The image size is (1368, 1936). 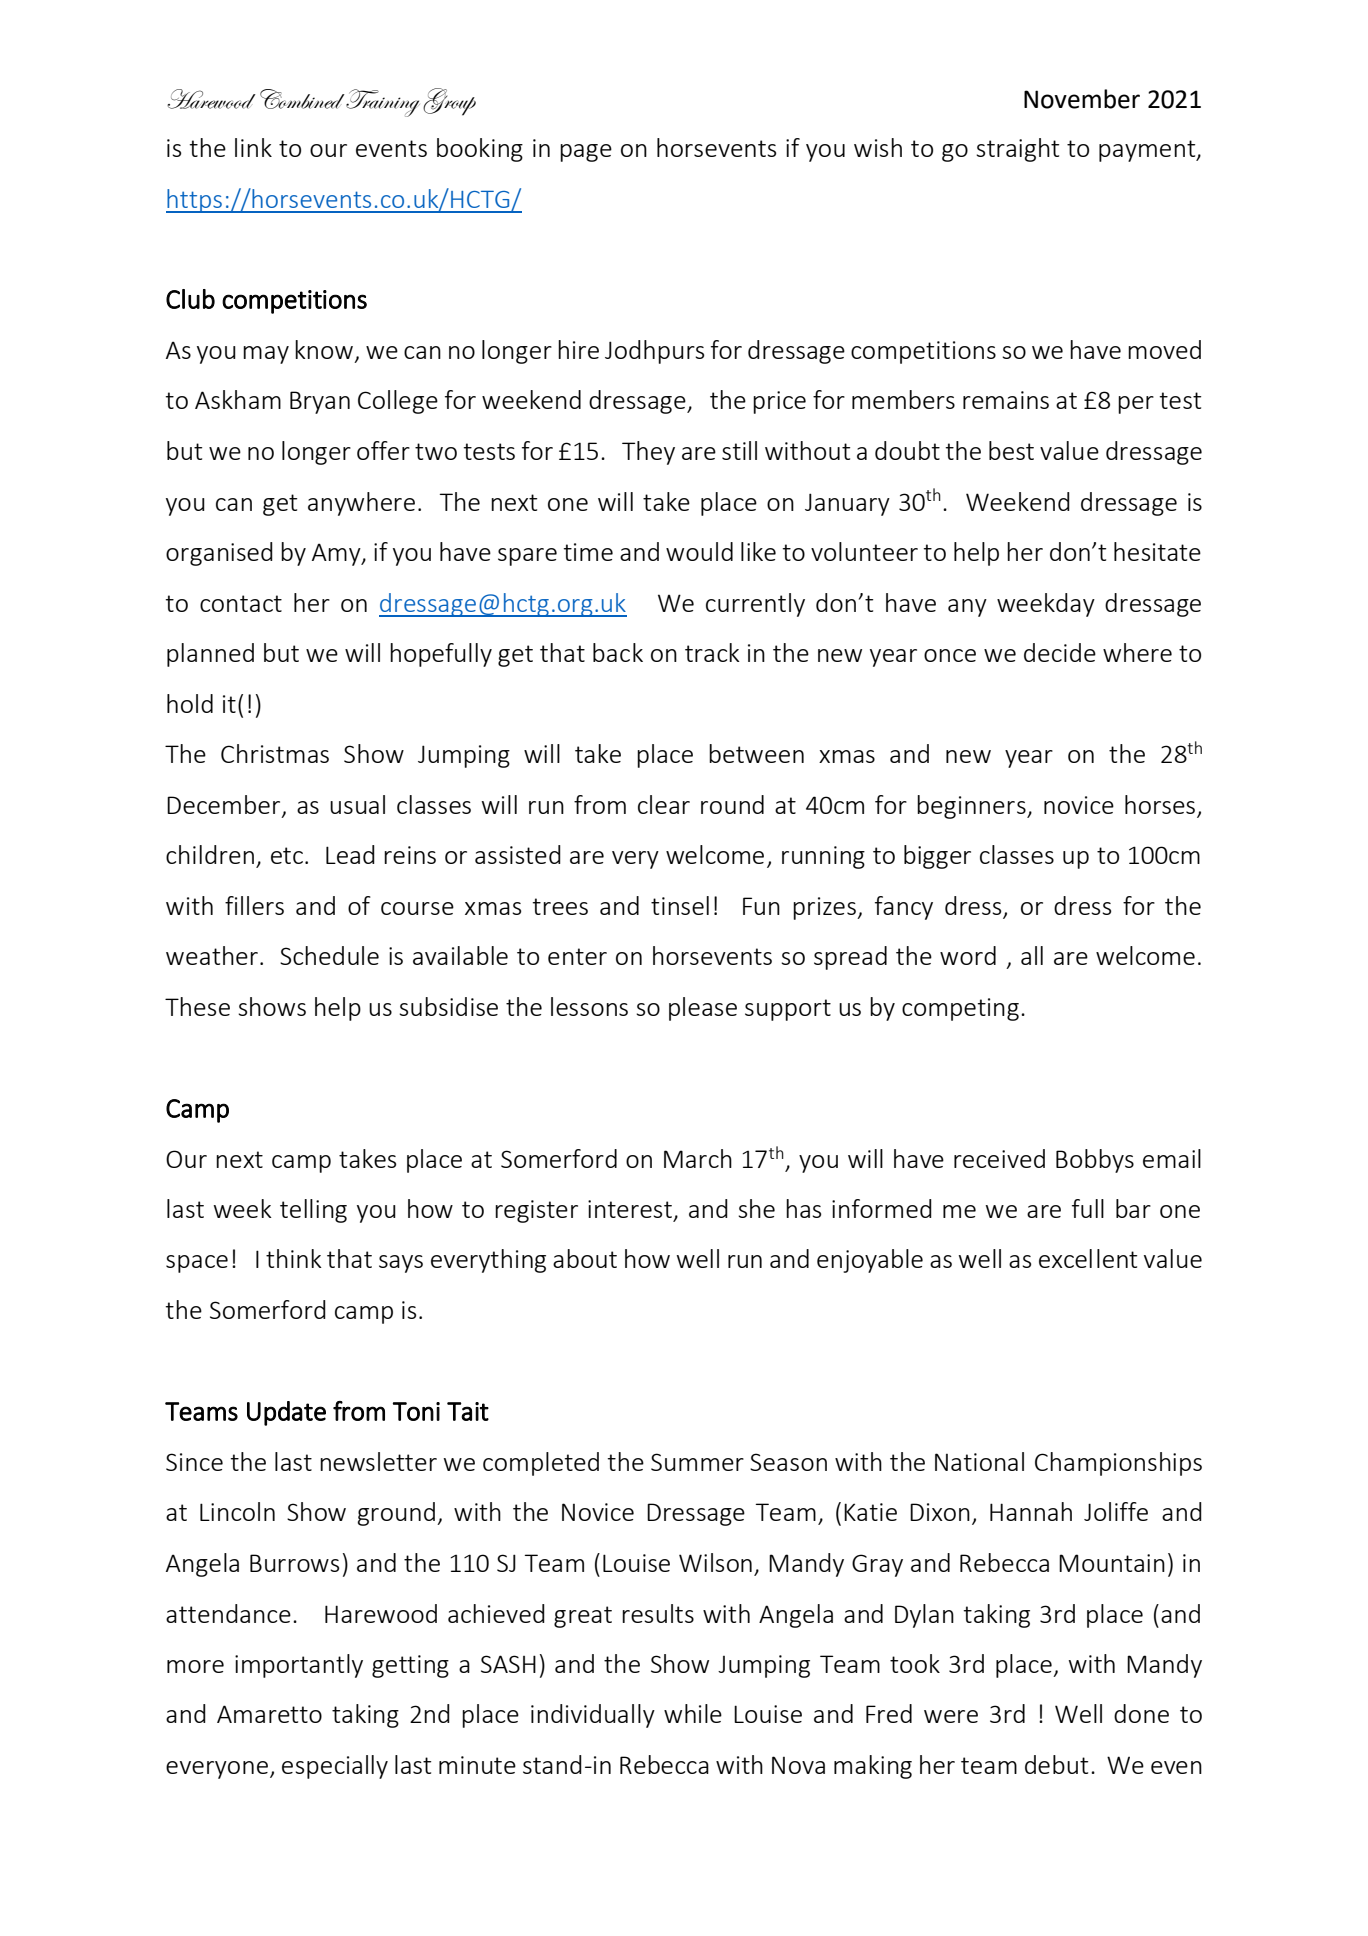 What do you see at coordinates (586, 153) in the document?
I see `page` at bounding box center [586, 153].
